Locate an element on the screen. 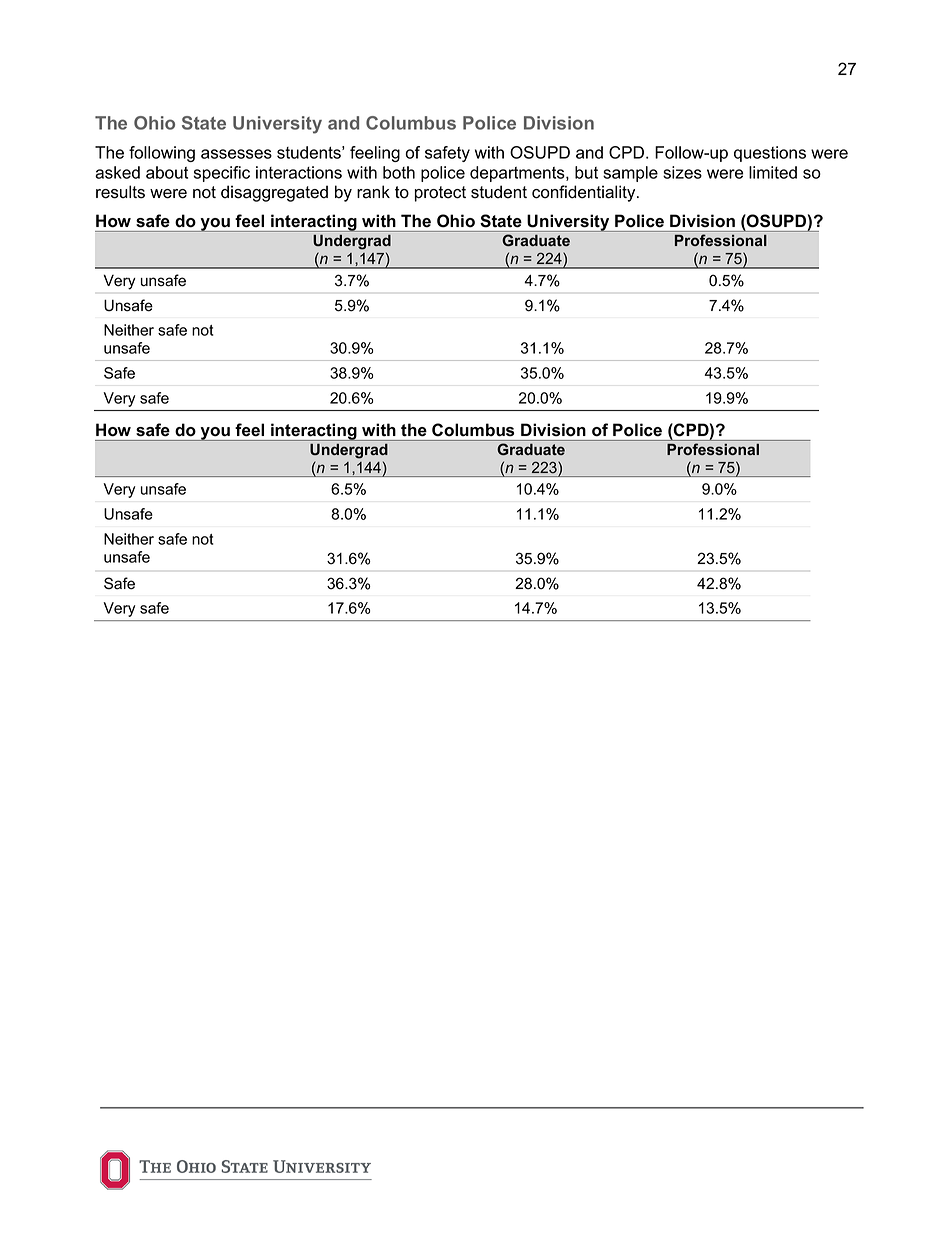 The image size is (952, 1233). interactions is located at coordinates (299, 172).
